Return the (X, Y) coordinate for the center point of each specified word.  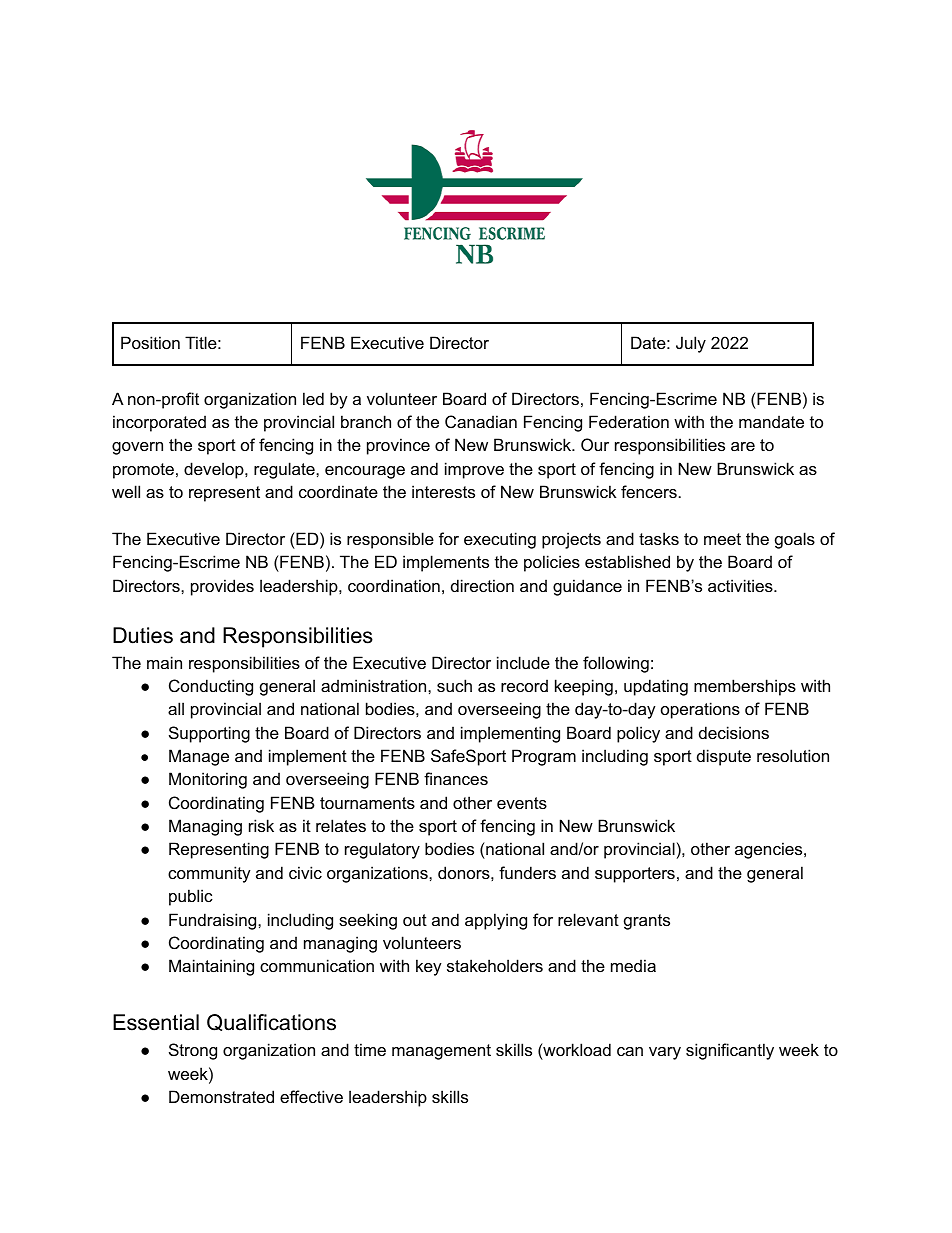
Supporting (209, 734)
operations (700, 710)
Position (150, 342)
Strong (193, 1051)
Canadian (481, 421)
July (691, 344)
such (454, 685)
